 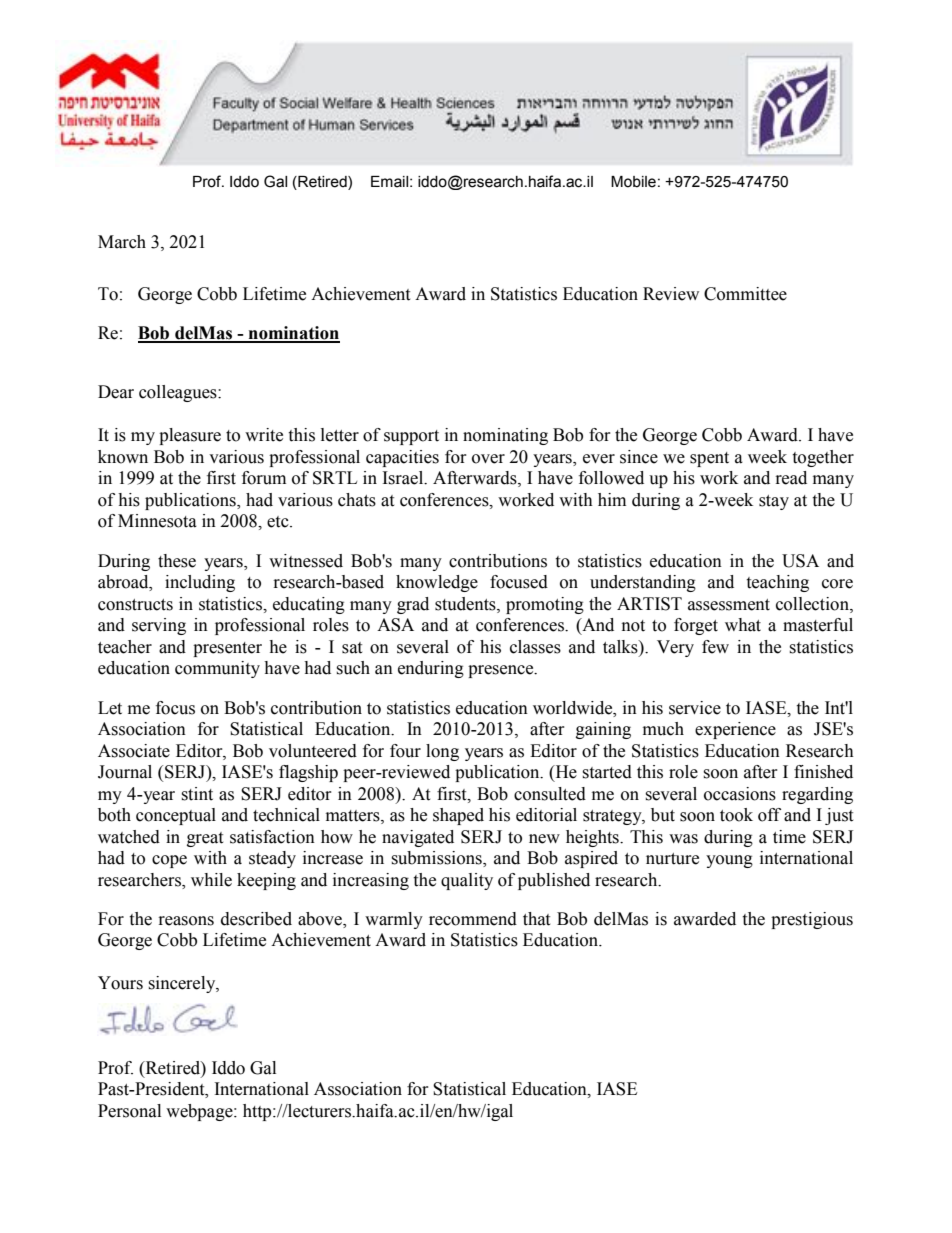 What do you see at coordinates (437, 583) in the document?
I see `knowledge` at bounding box center [437, 583].
